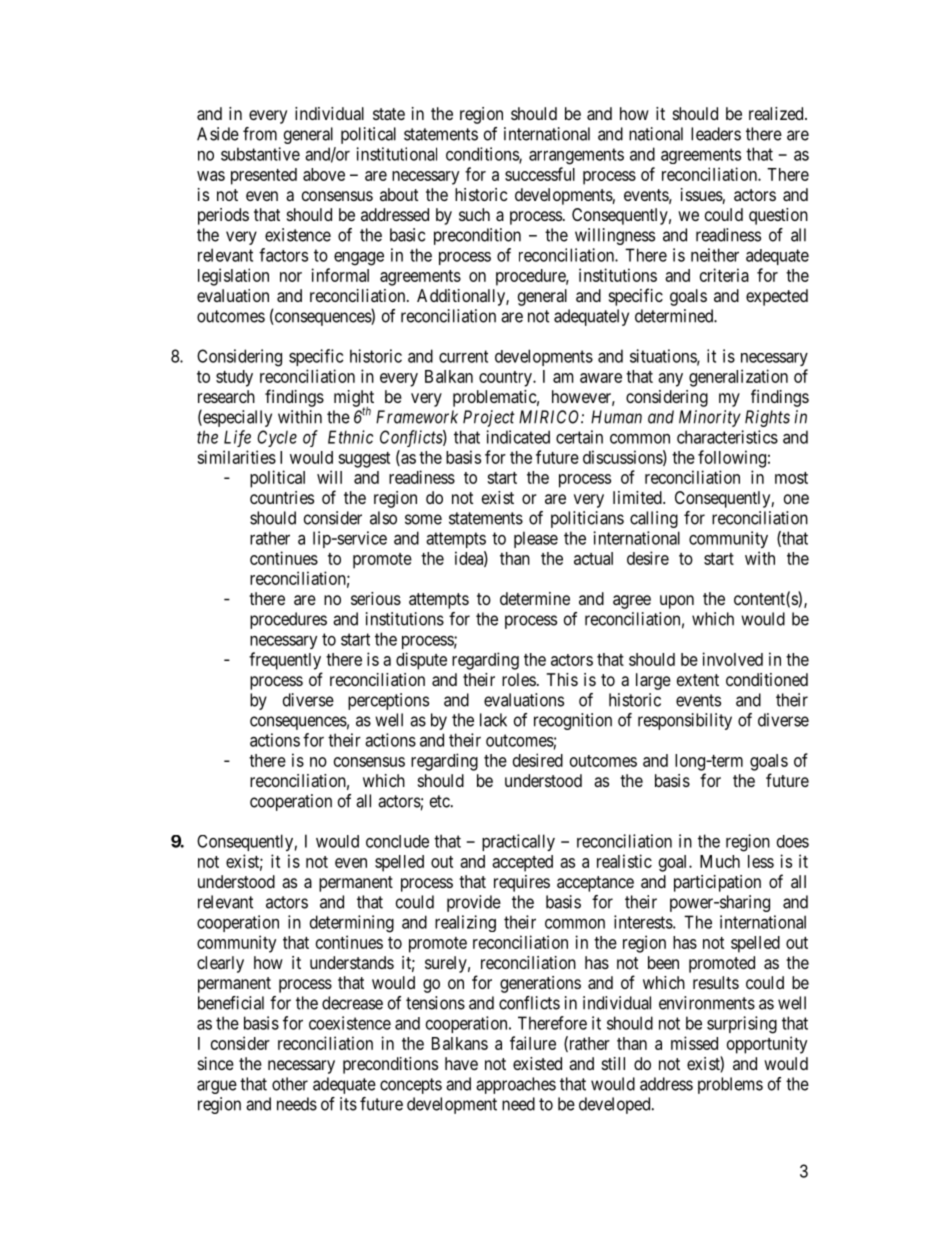  I want to click on successful, so click(540, 174).
